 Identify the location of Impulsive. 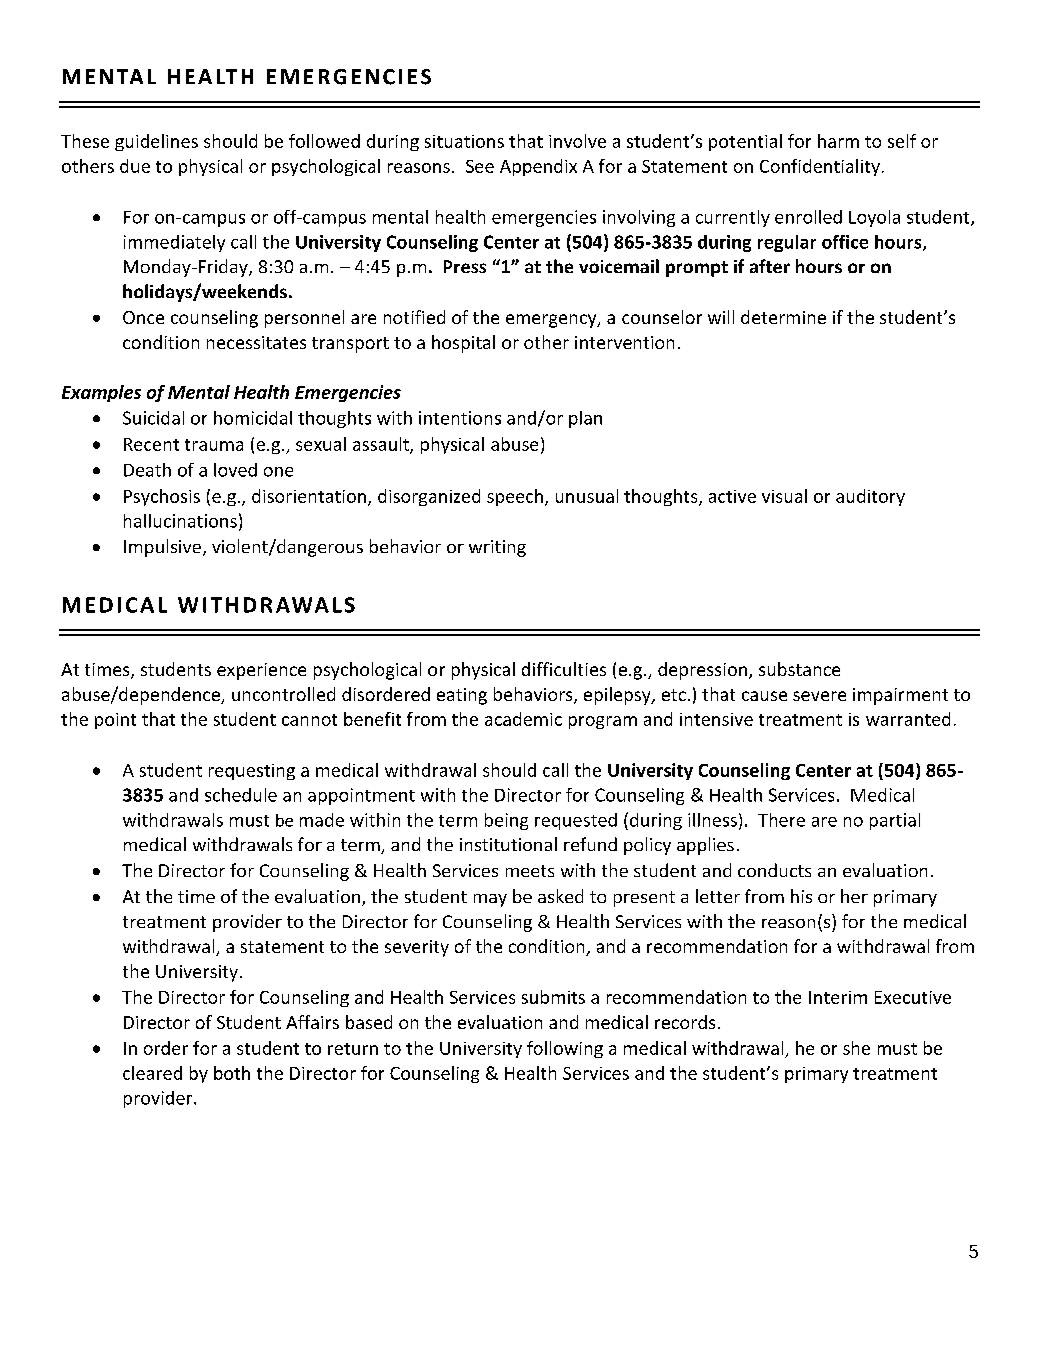
(162, 548).
